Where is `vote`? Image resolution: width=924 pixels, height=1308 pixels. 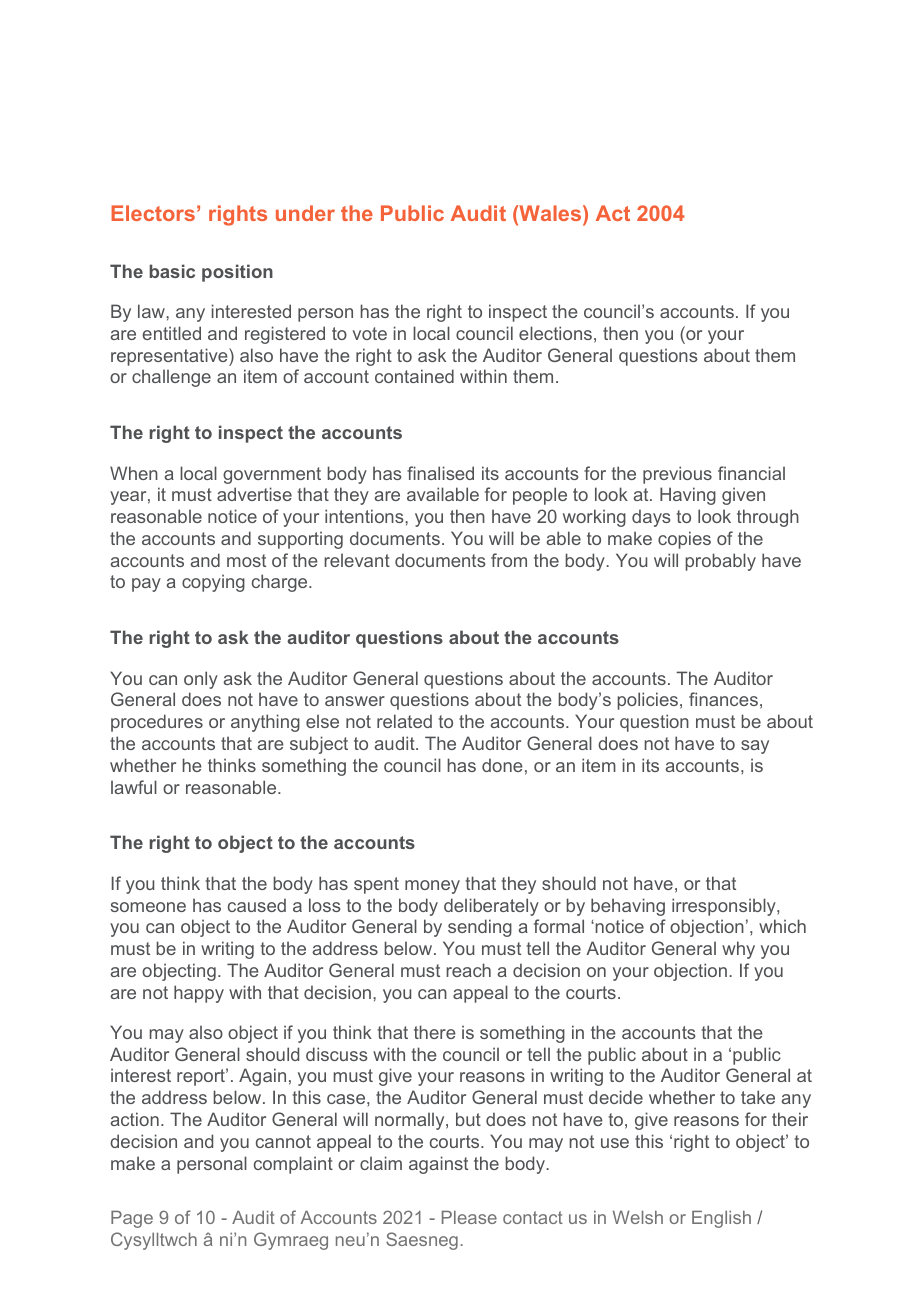
vote is located at coordinates (370, 333).
